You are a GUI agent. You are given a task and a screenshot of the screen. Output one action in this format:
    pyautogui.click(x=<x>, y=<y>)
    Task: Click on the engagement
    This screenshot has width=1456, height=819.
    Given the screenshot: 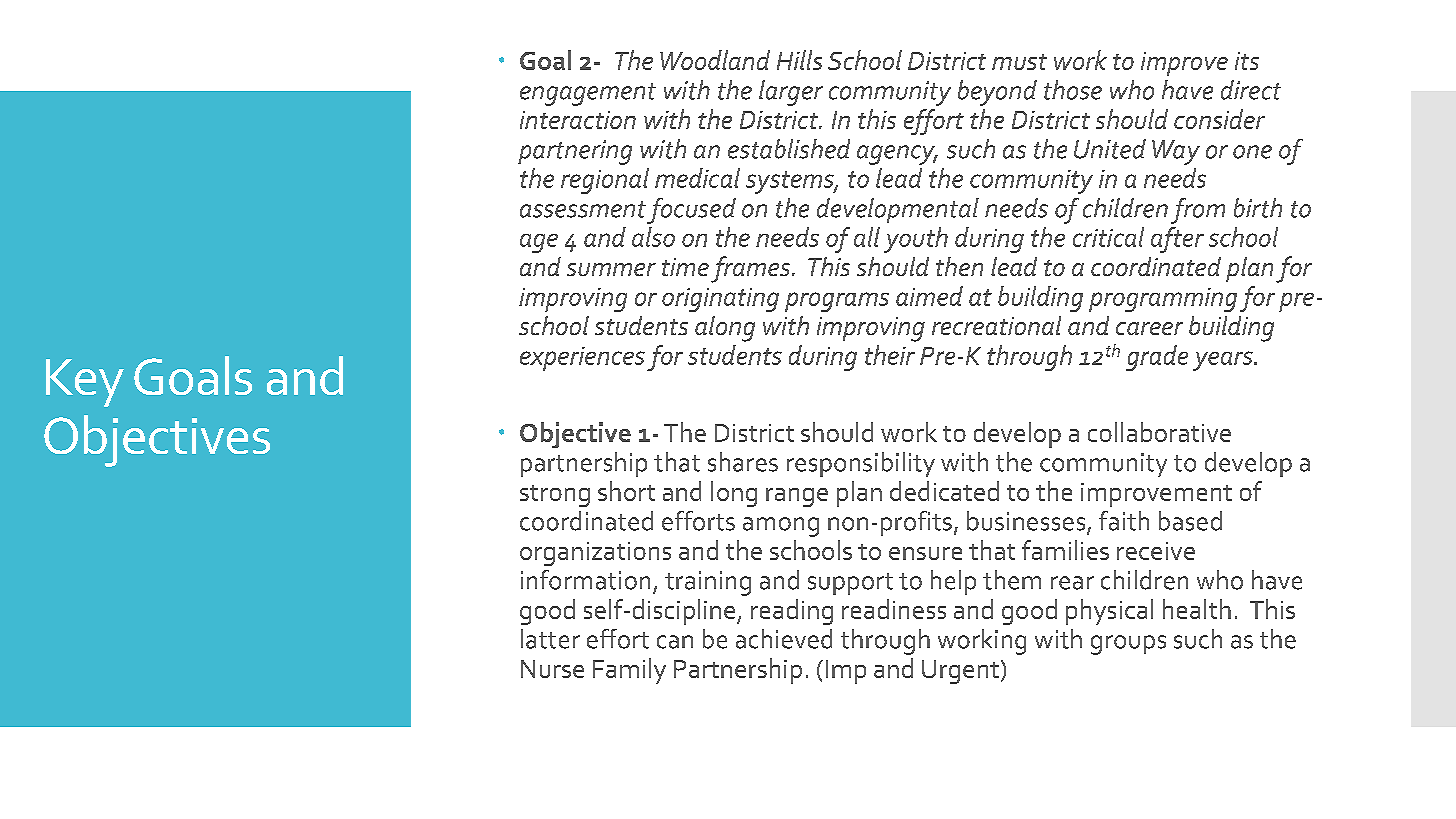 What is the action you would take?
    pyautogui.click(x=588, y=94)
